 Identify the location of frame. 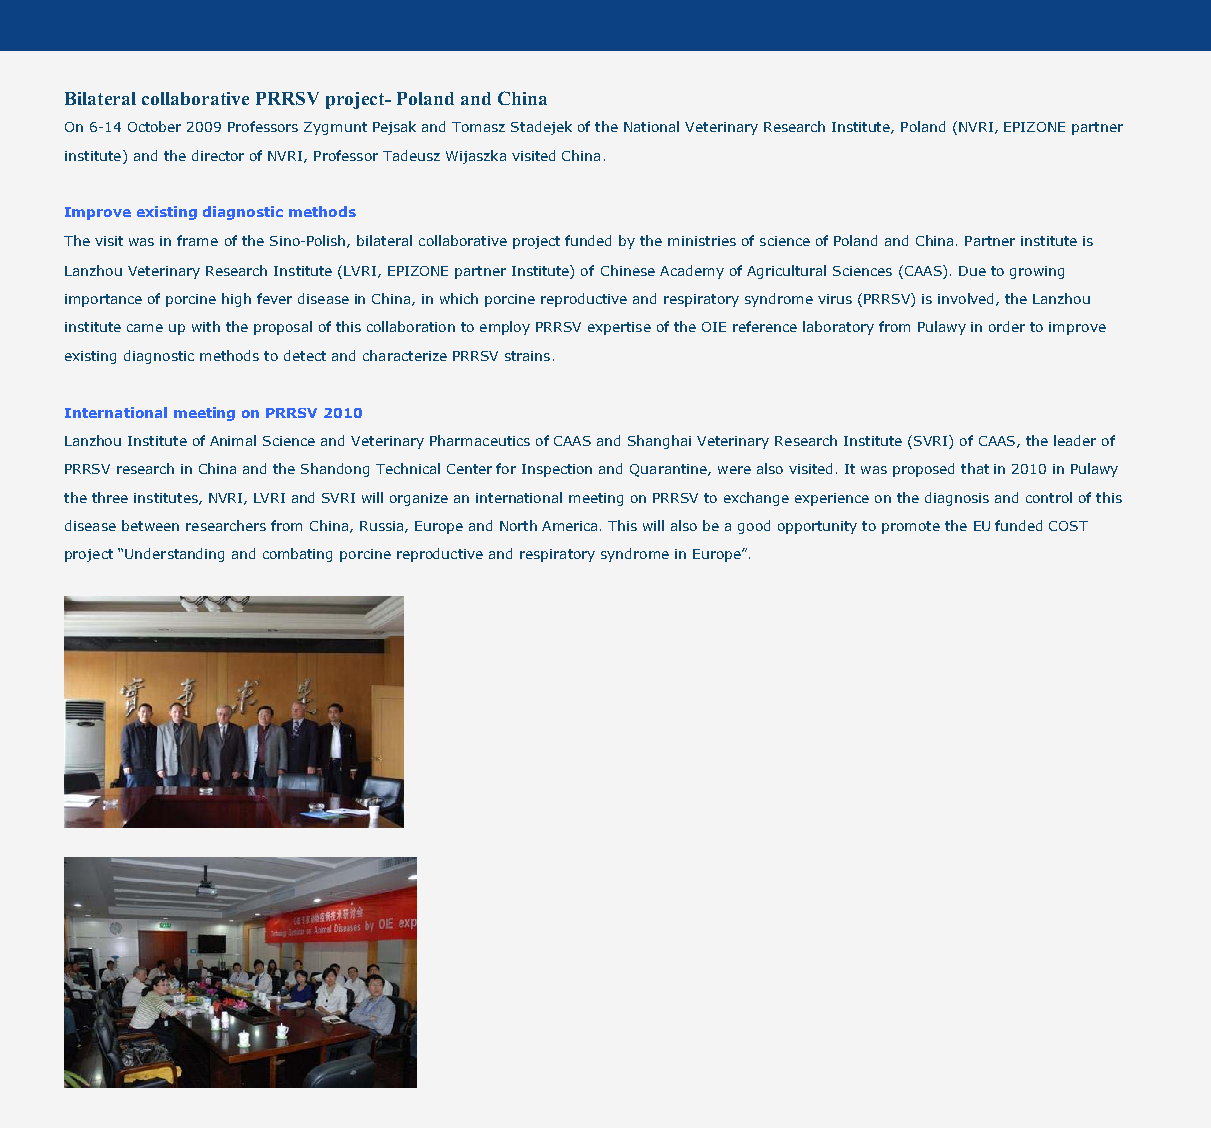
(197, 240).
